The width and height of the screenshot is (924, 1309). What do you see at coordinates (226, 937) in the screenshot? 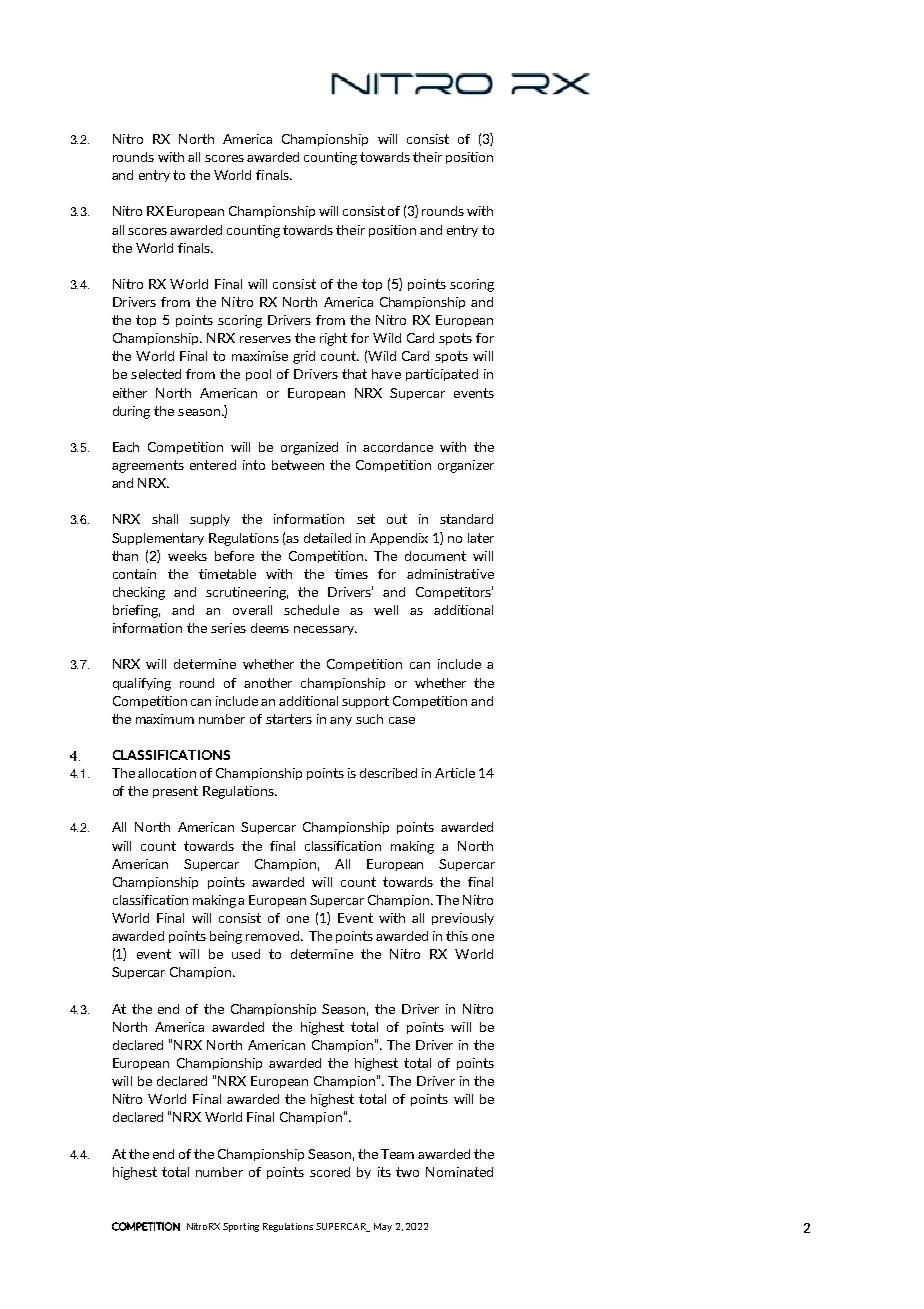
I see `being` at bounding box center [226, 937].
